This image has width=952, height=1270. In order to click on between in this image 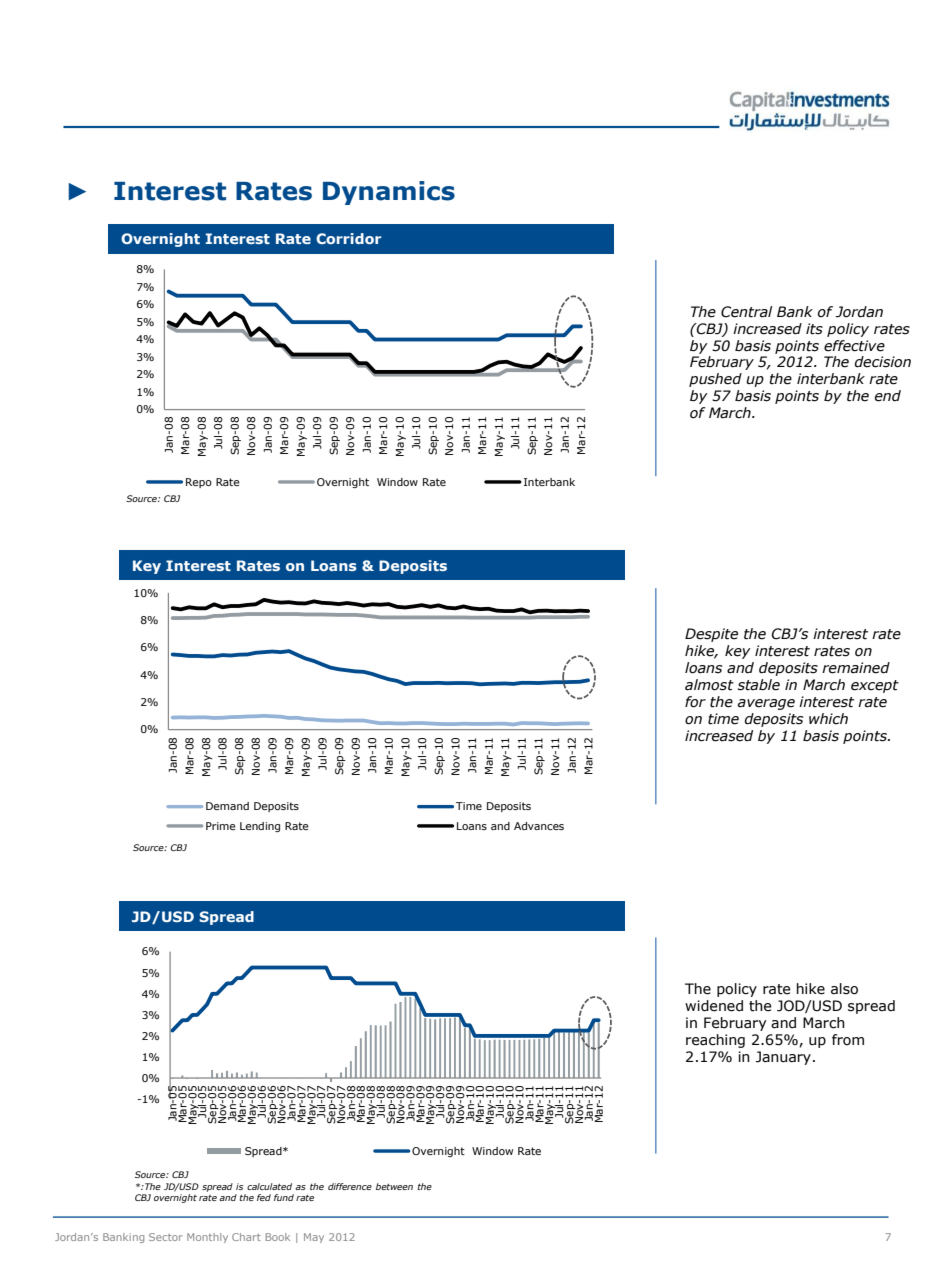, I will do `click(394, 1186)`.
